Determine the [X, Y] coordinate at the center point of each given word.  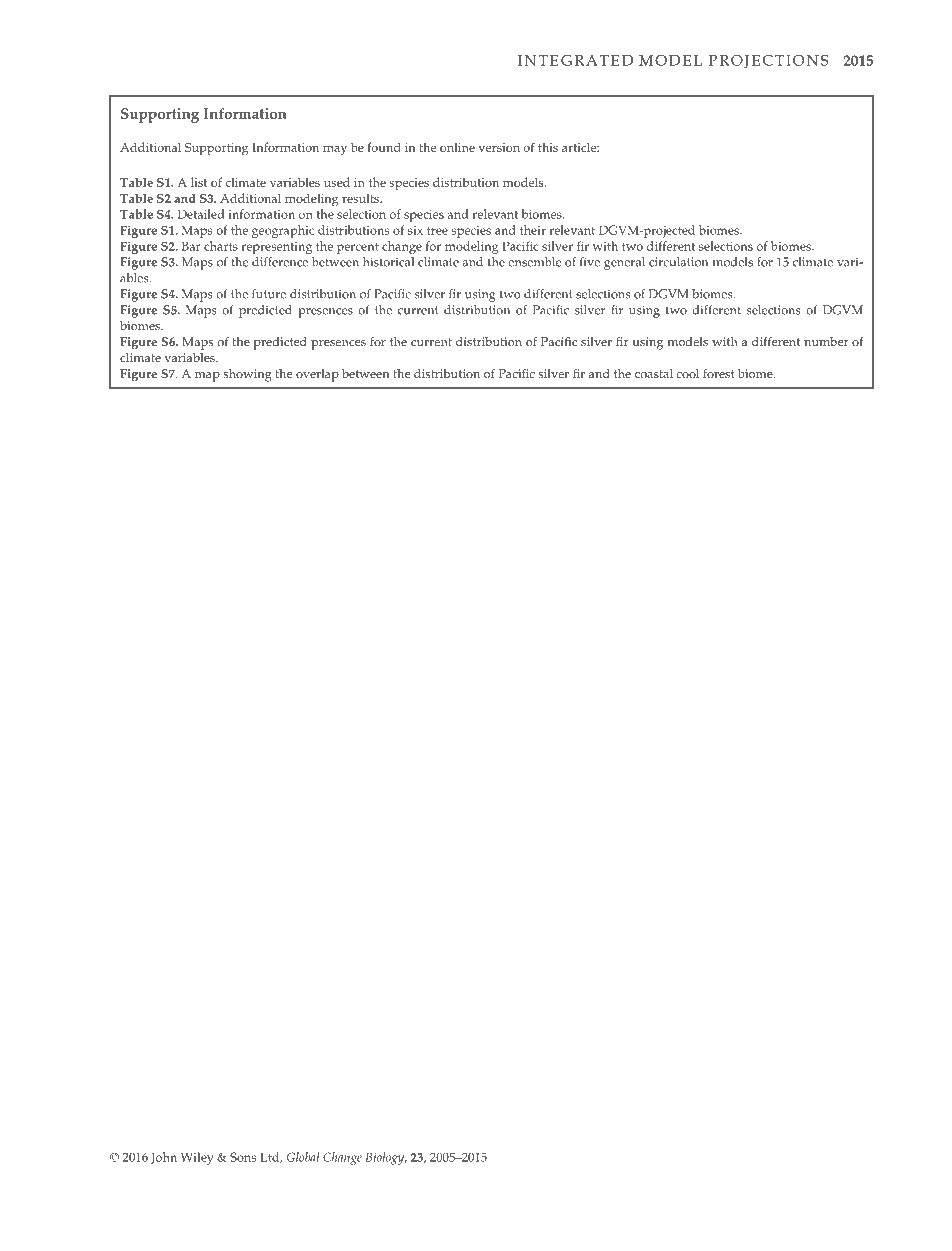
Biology [386, 1158]
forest [718, 373]
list [199, 182]
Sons [243, 1157]
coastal [654, 373]
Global [303, 1157]
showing [247, 375]
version [499, 147]
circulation [678, 262]
